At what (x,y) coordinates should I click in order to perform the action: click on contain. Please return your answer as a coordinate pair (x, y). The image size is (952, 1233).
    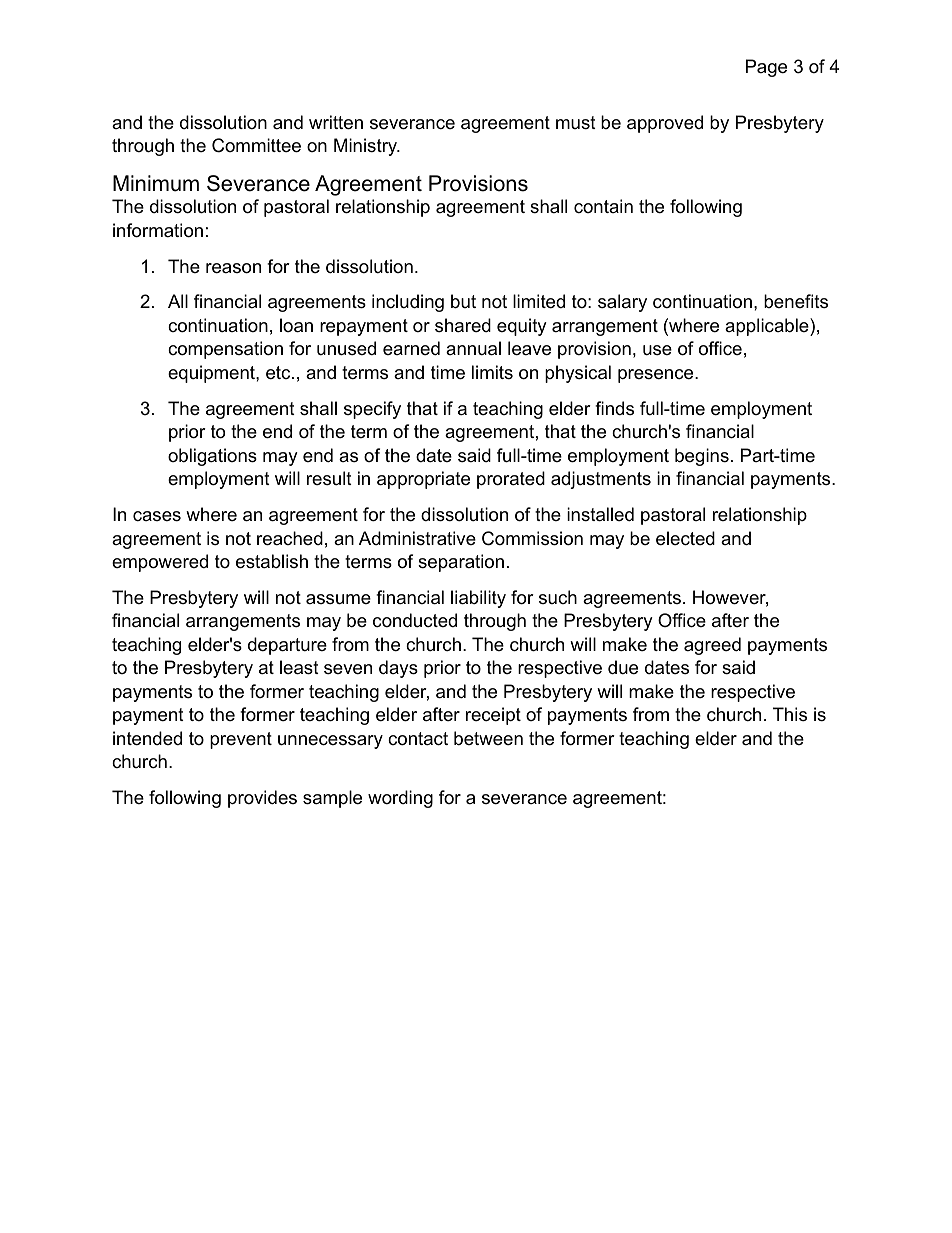
    Looking at the image, I should click on (603, 206).
